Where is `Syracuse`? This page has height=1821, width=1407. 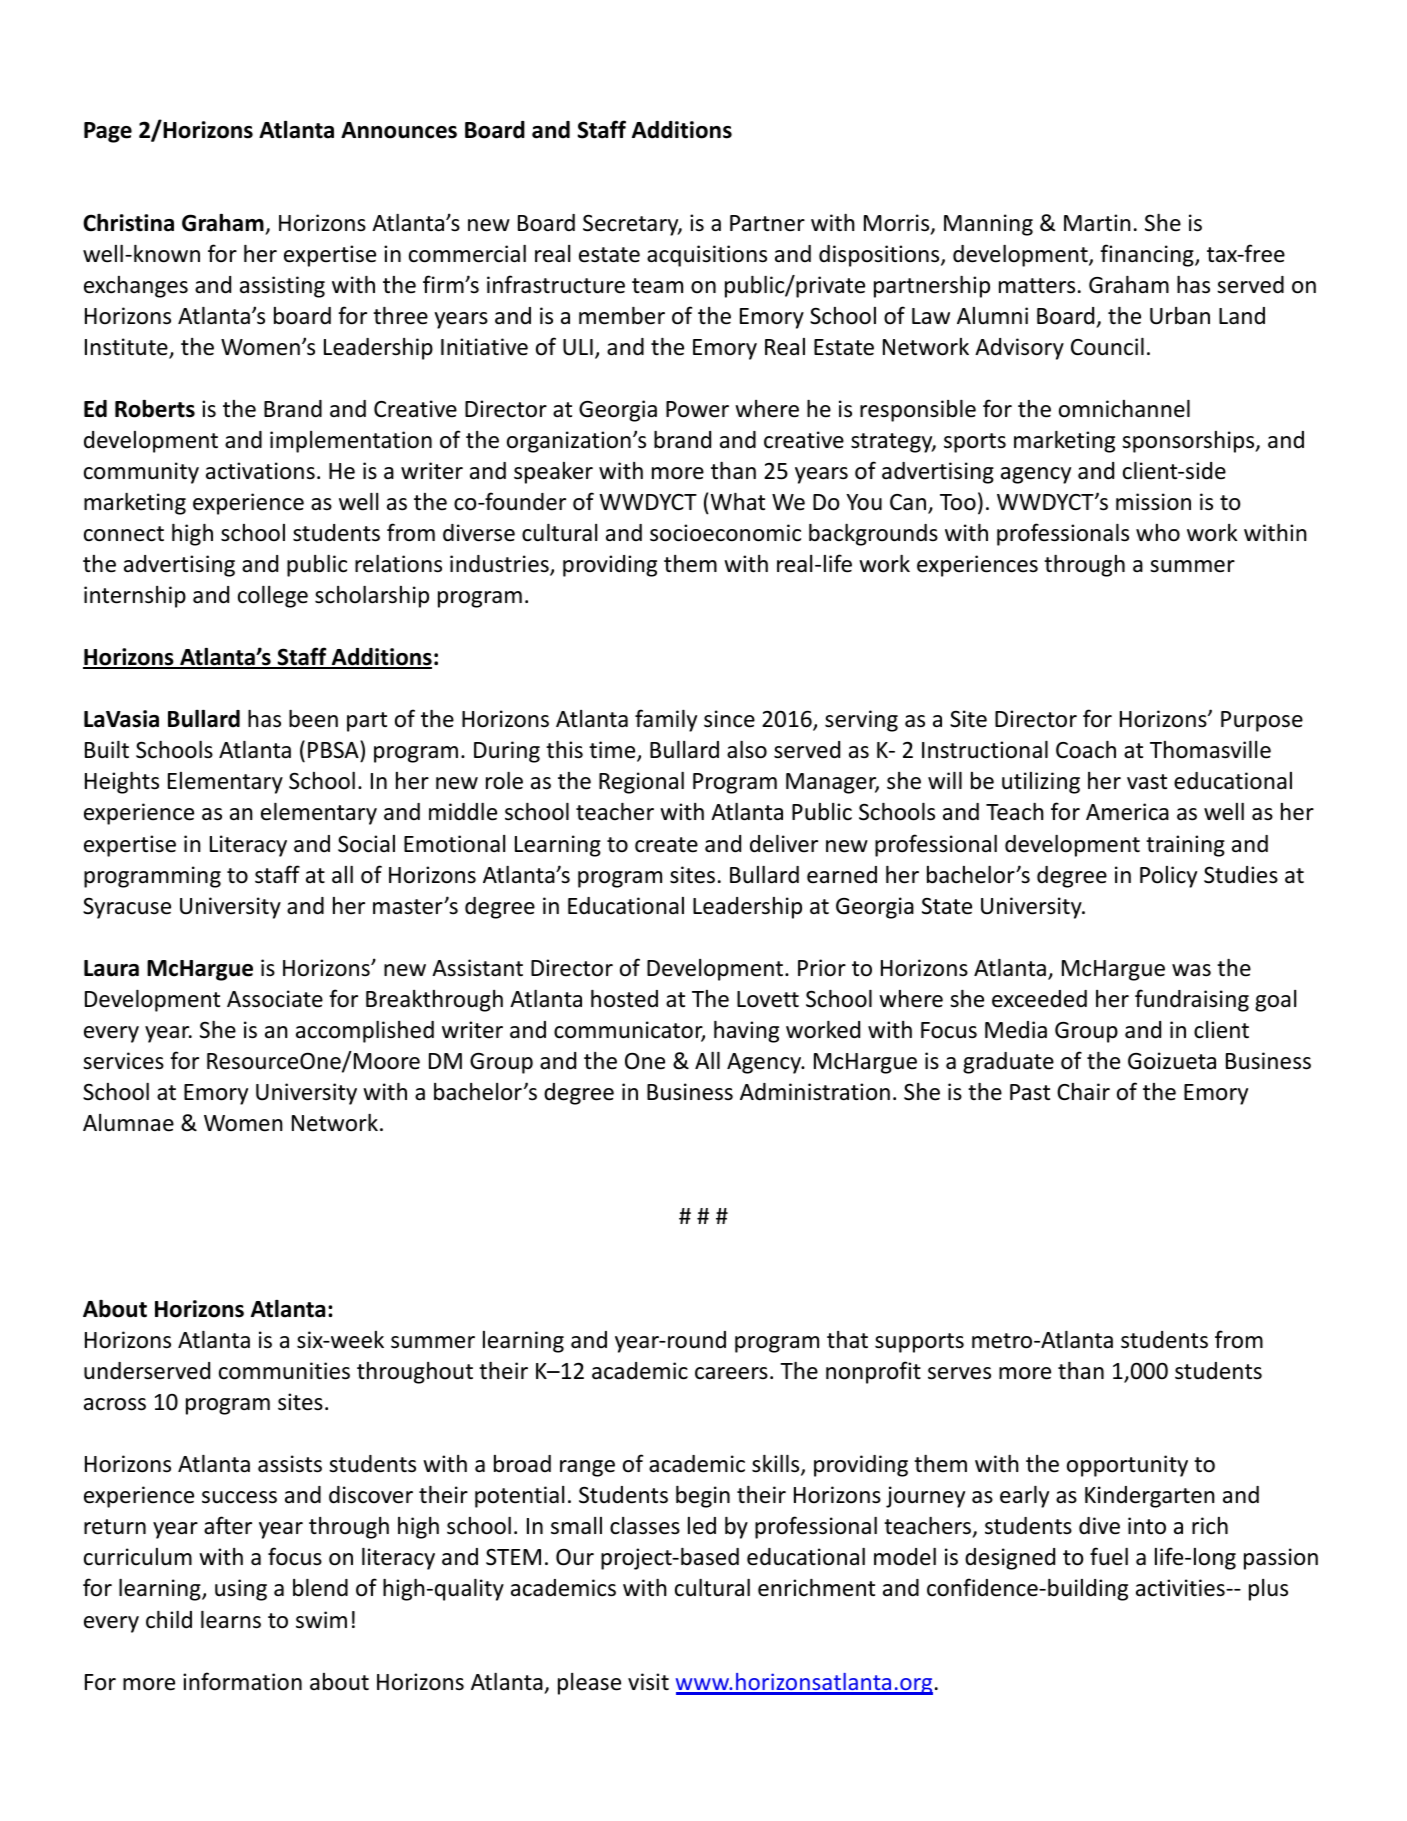
Syracuse is located at coordinates (127, 908).
